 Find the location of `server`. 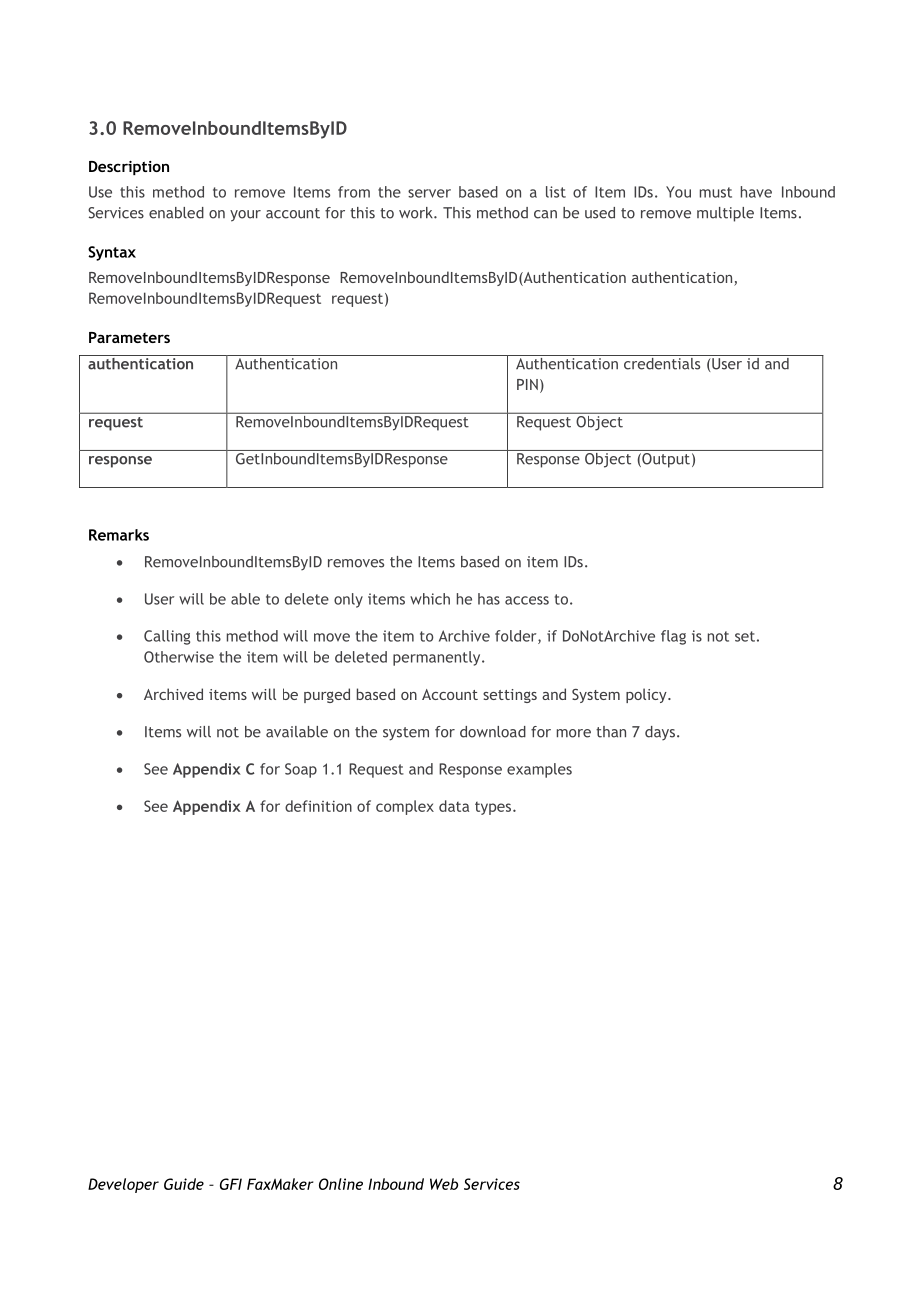

server is located at coordinates (429, 193).
